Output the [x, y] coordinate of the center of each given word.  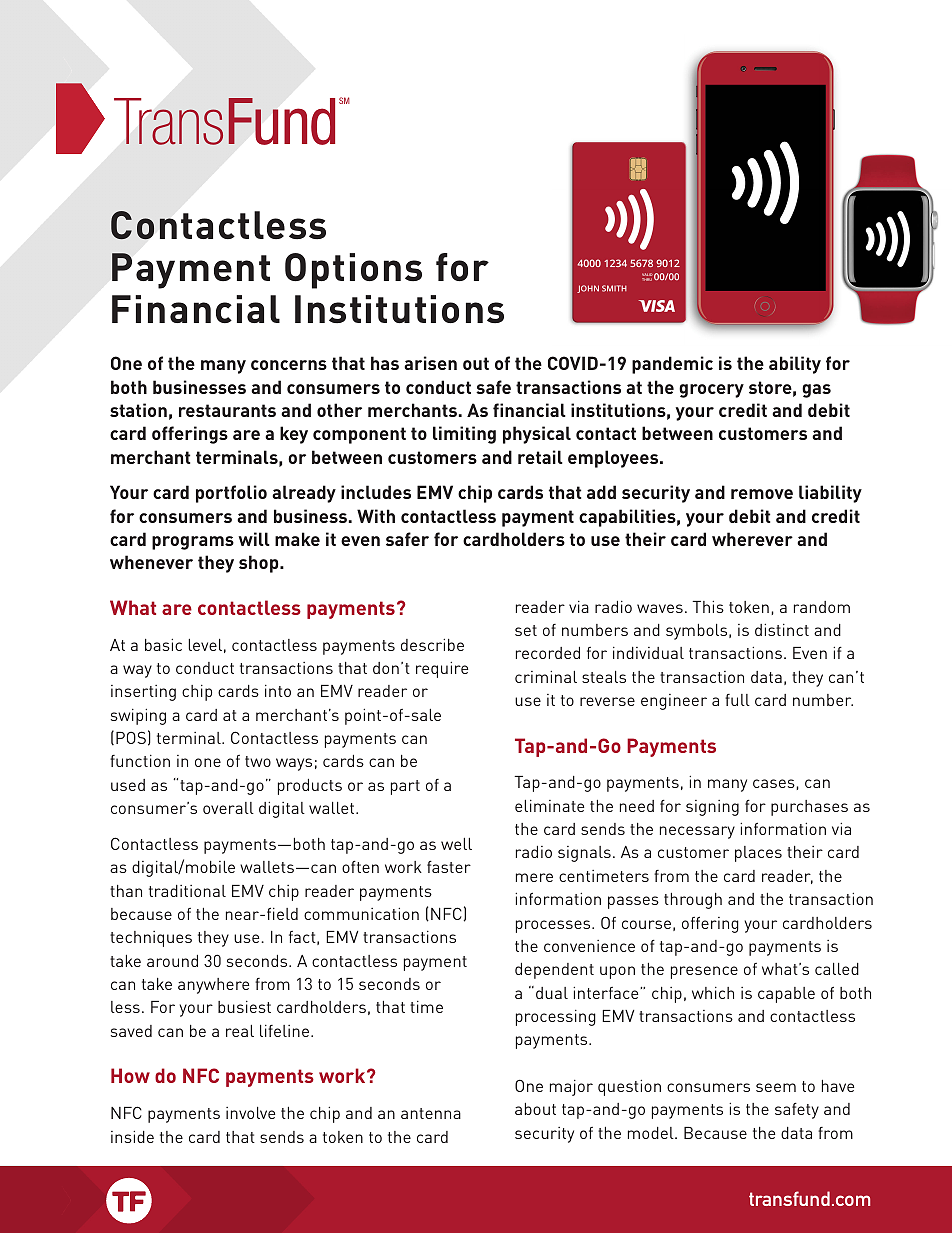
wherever [752, 539]
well [456, 844]
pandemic [672, 365]
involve [250, 1113]
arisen [430, 363]
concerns [289, 365]
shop [260, 564]
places [758, 854]
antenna [431, 1113]
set [526, 630]
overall [228, 808]
